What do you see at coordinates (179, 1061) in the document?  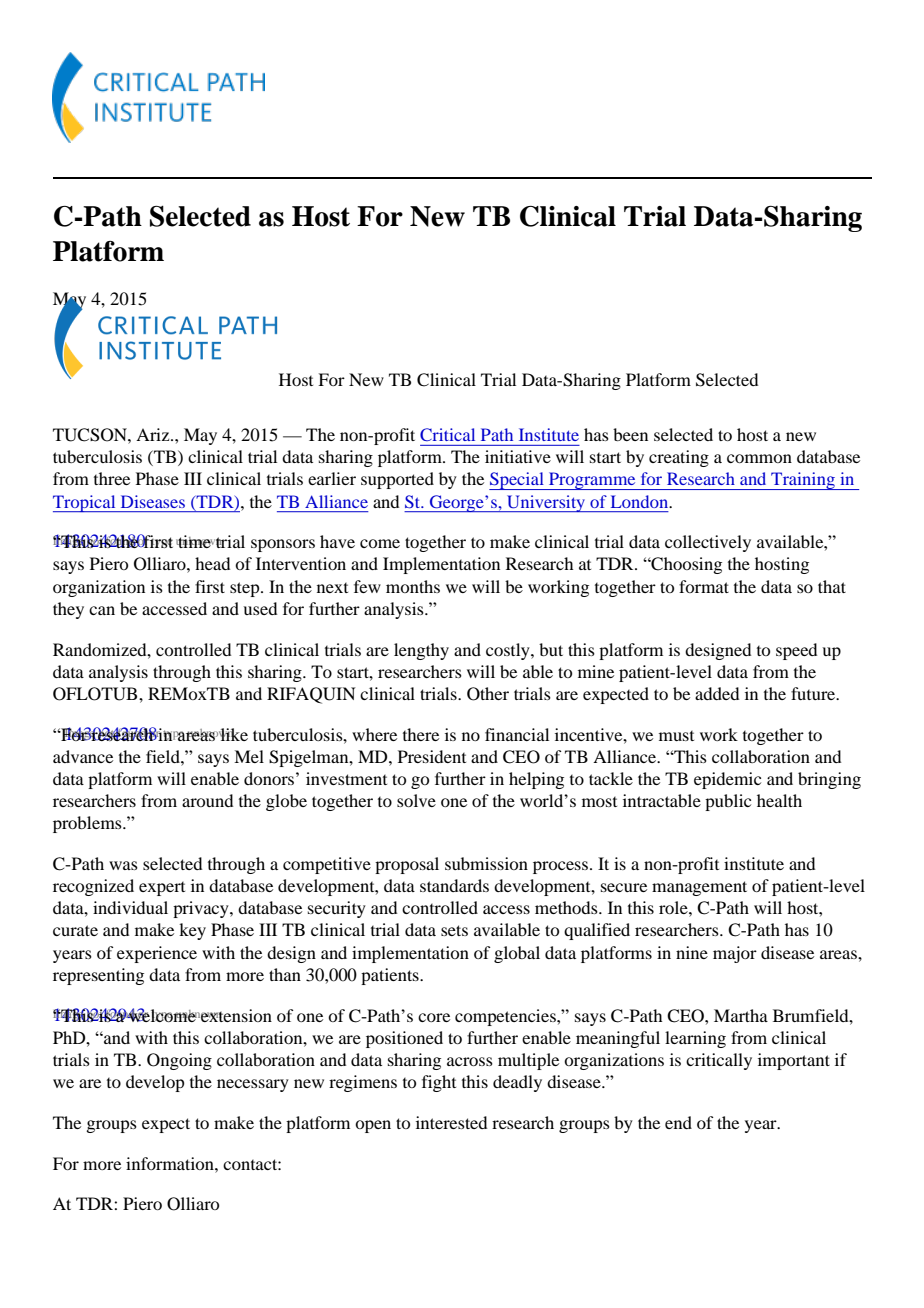 I see `Ongoing` at bounding box center [179, 1061].
